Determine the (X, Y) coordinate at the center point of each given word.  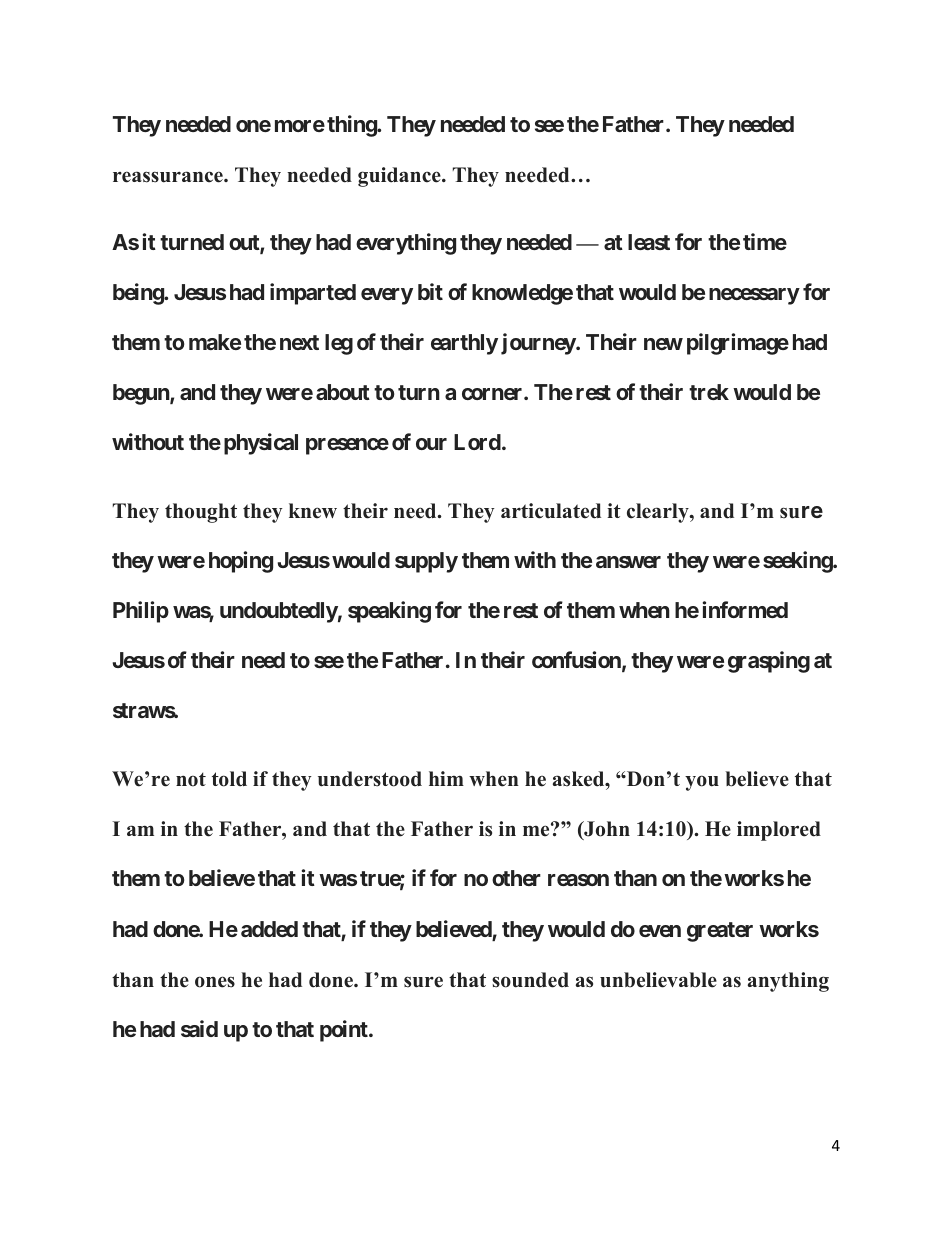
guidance (400, 177)
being (139, 294)
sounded (530, 980)
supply (426, 562)
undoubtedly (279, 612)
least (649, 242)
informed (745, 609)
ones (215, 982)
